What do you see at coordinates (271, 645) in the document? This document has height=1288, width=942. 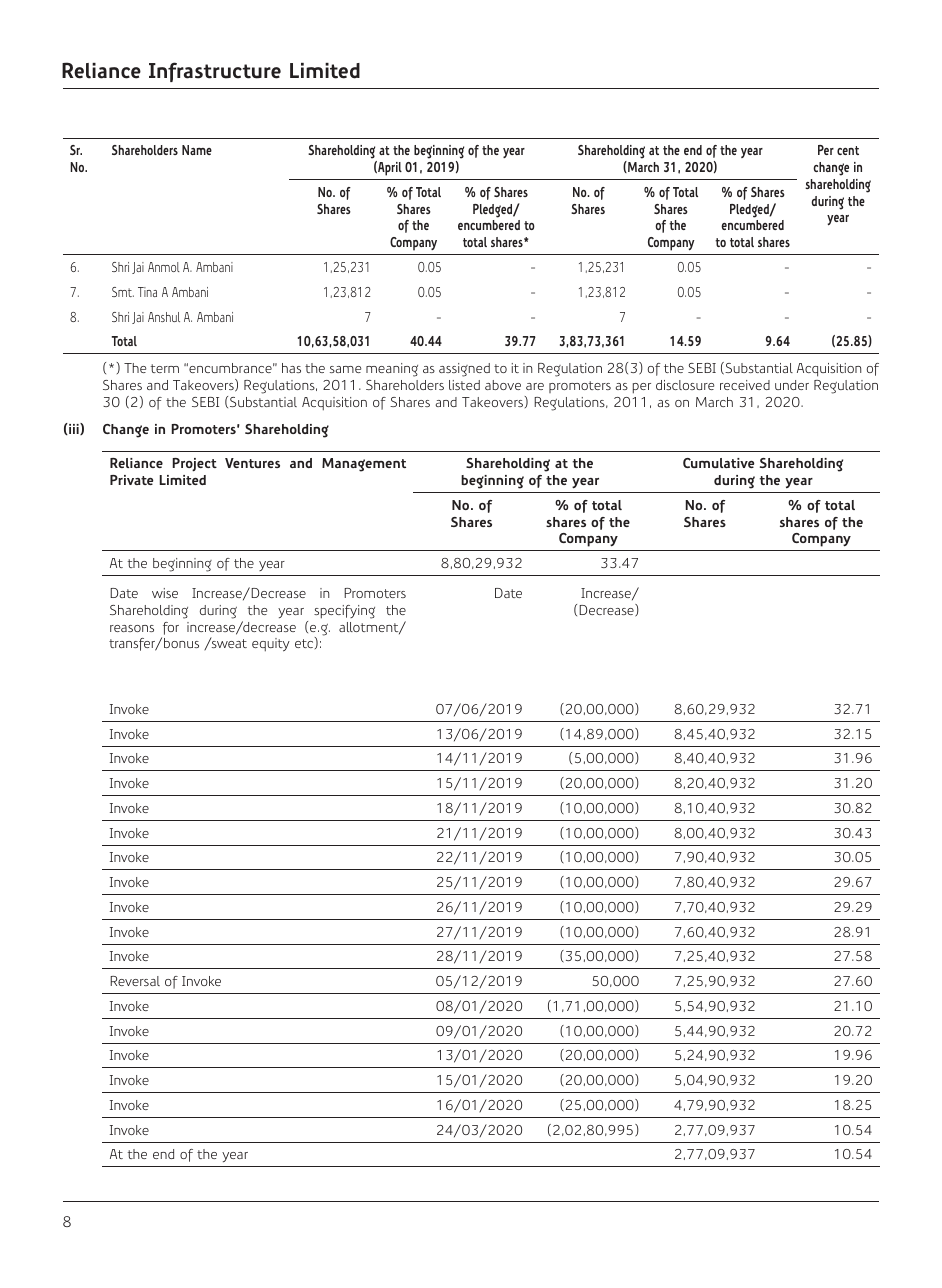 I see `equity` at bounding box center [271, 645].
